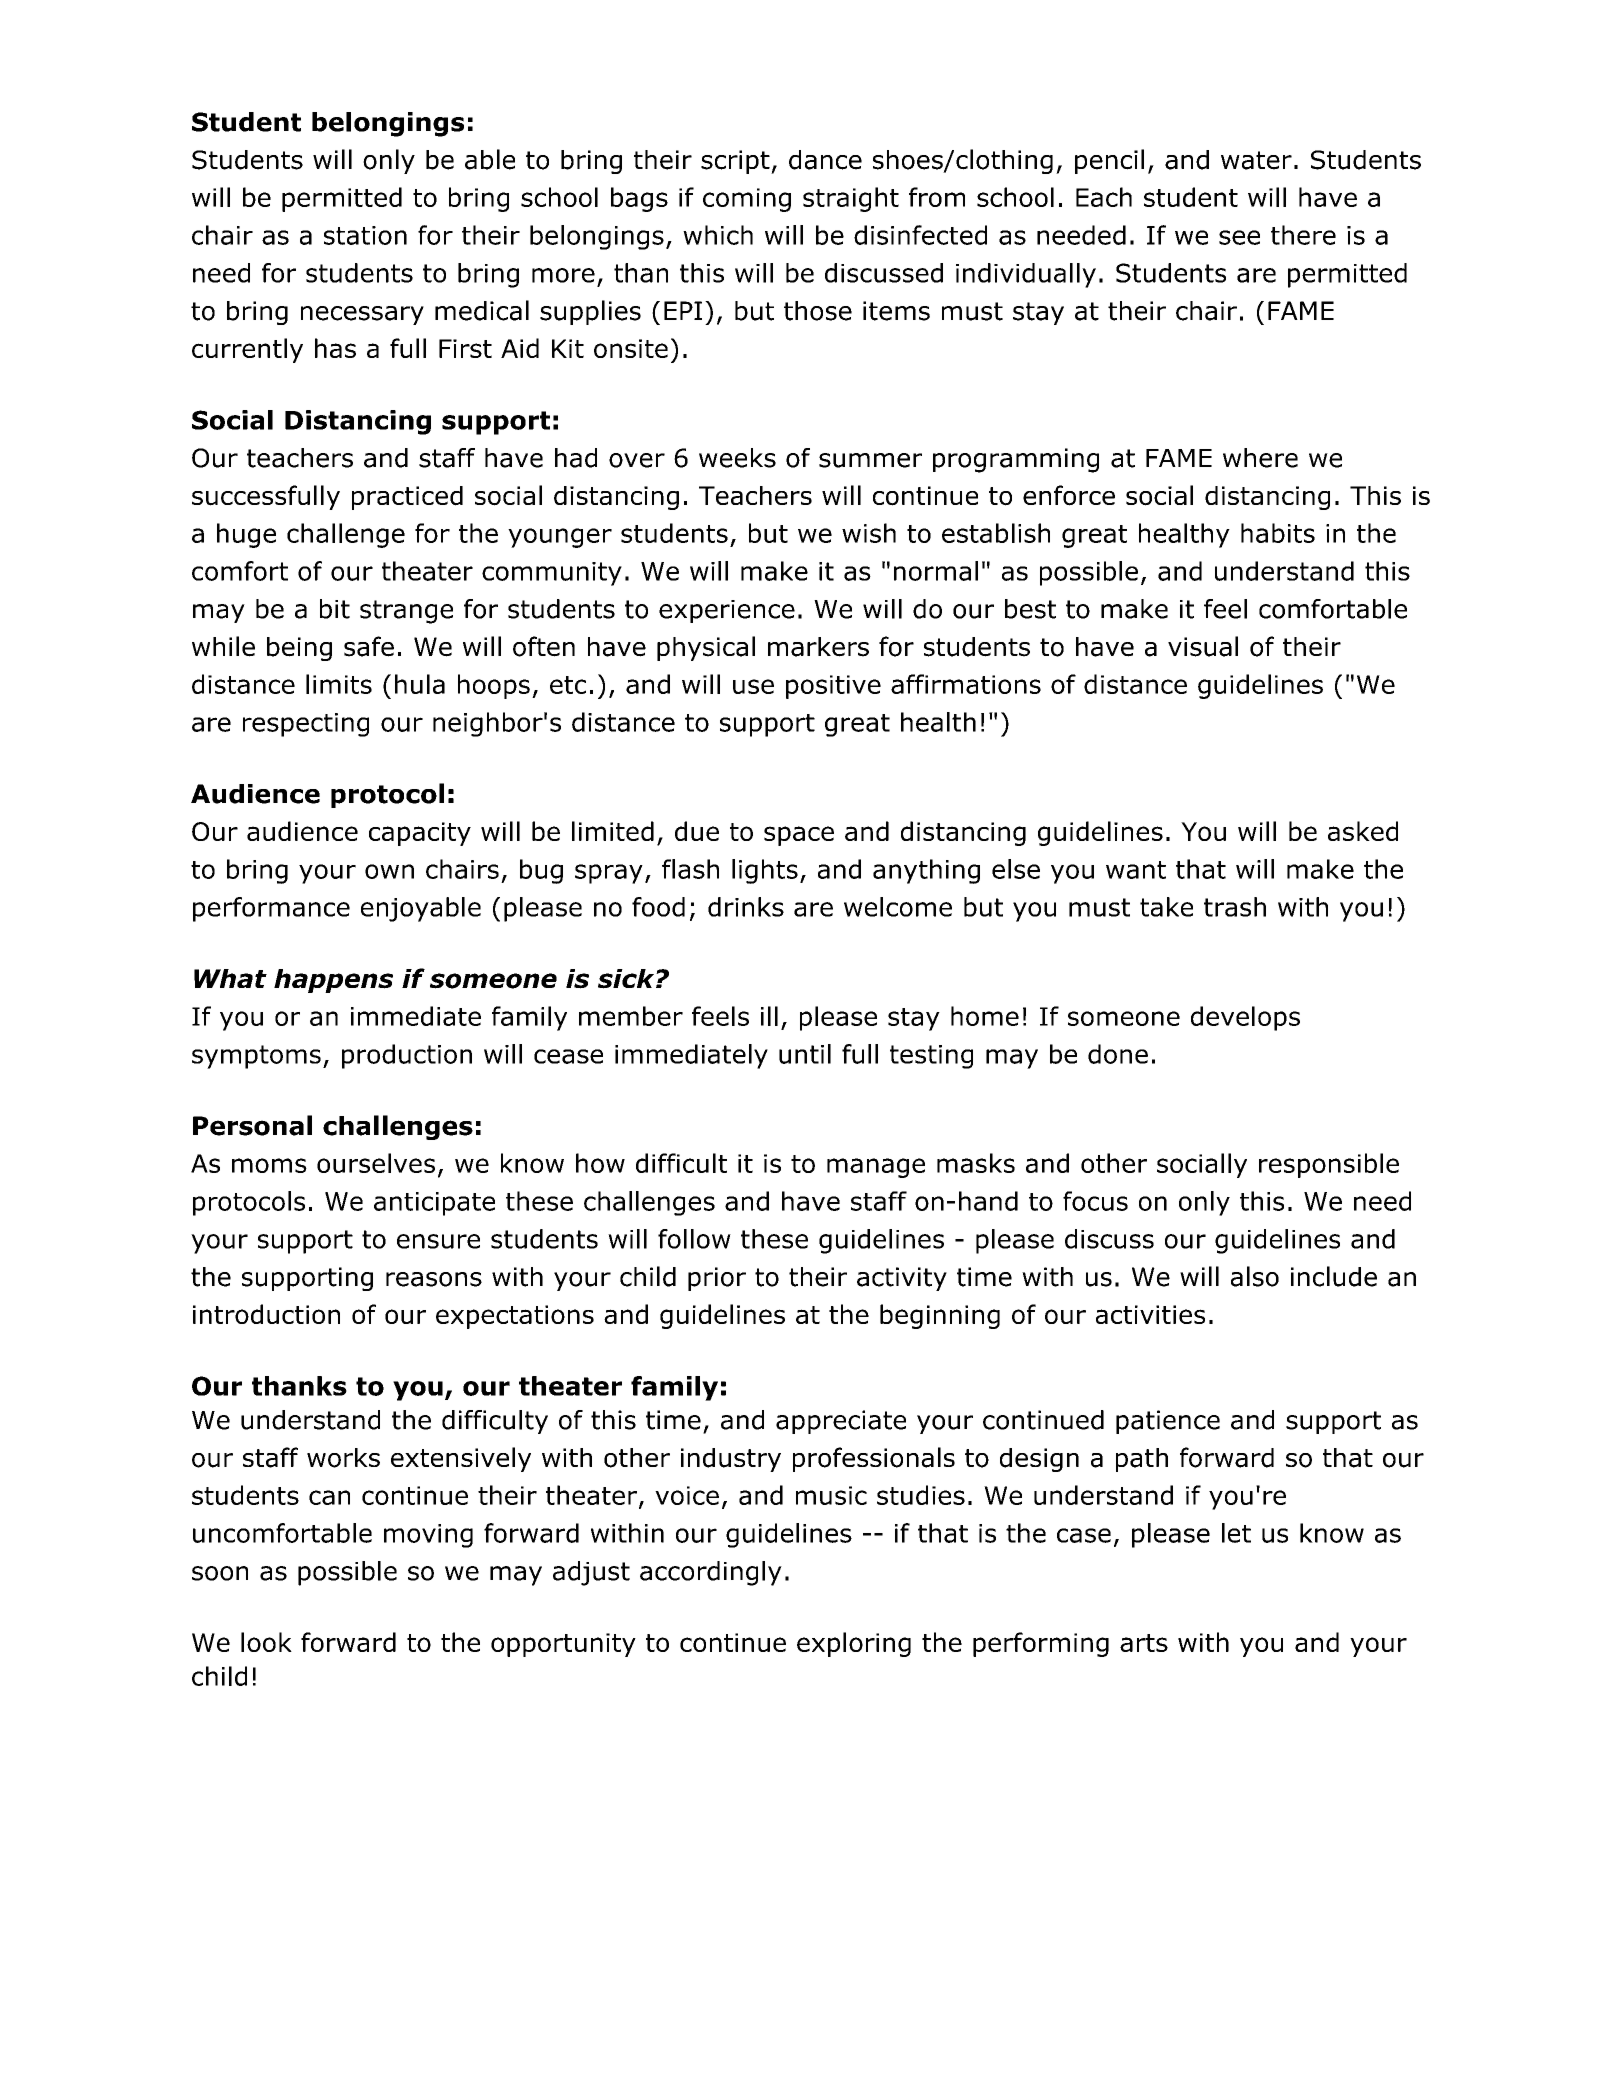 Image resolution: width=1622 pixels, height=2099 pixels. I want to click on drinks, so click(746, 907).
